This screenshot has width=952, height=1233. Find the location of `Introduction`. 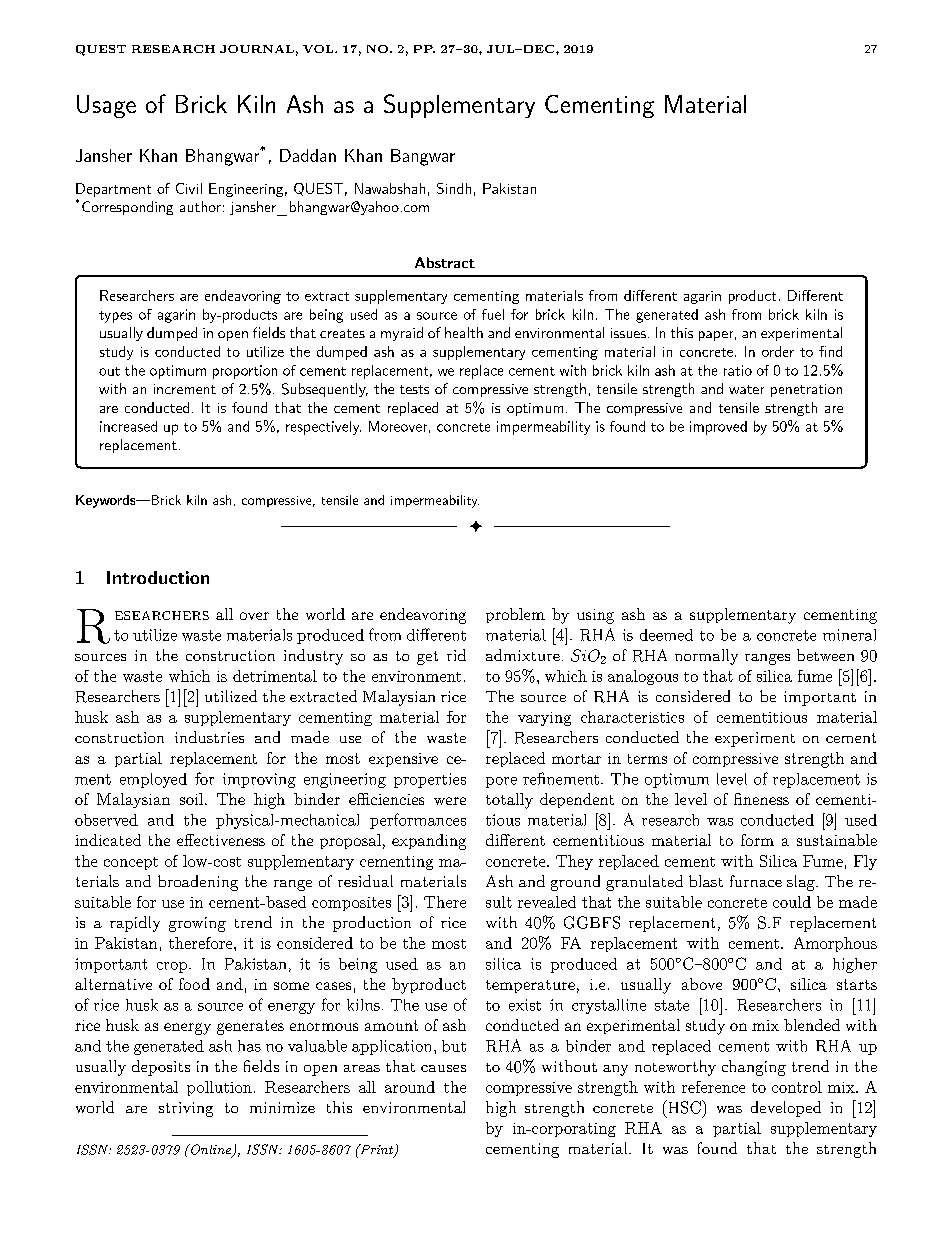

Introduction is located at coordinates (158, 577).
